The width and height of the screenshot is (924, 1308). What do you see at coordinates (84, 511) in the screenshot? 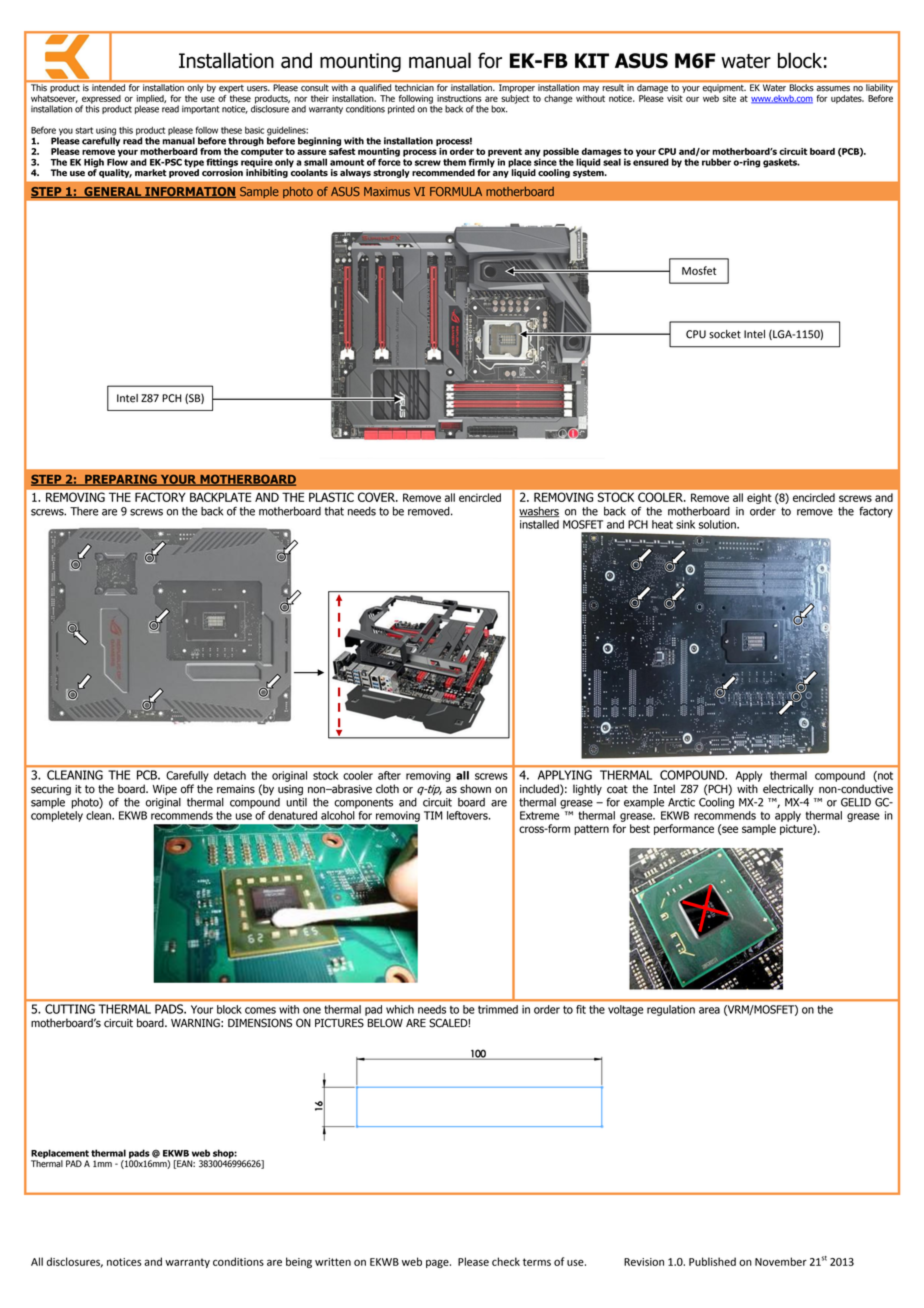
I see `There` at bounding box center [84, 511].
